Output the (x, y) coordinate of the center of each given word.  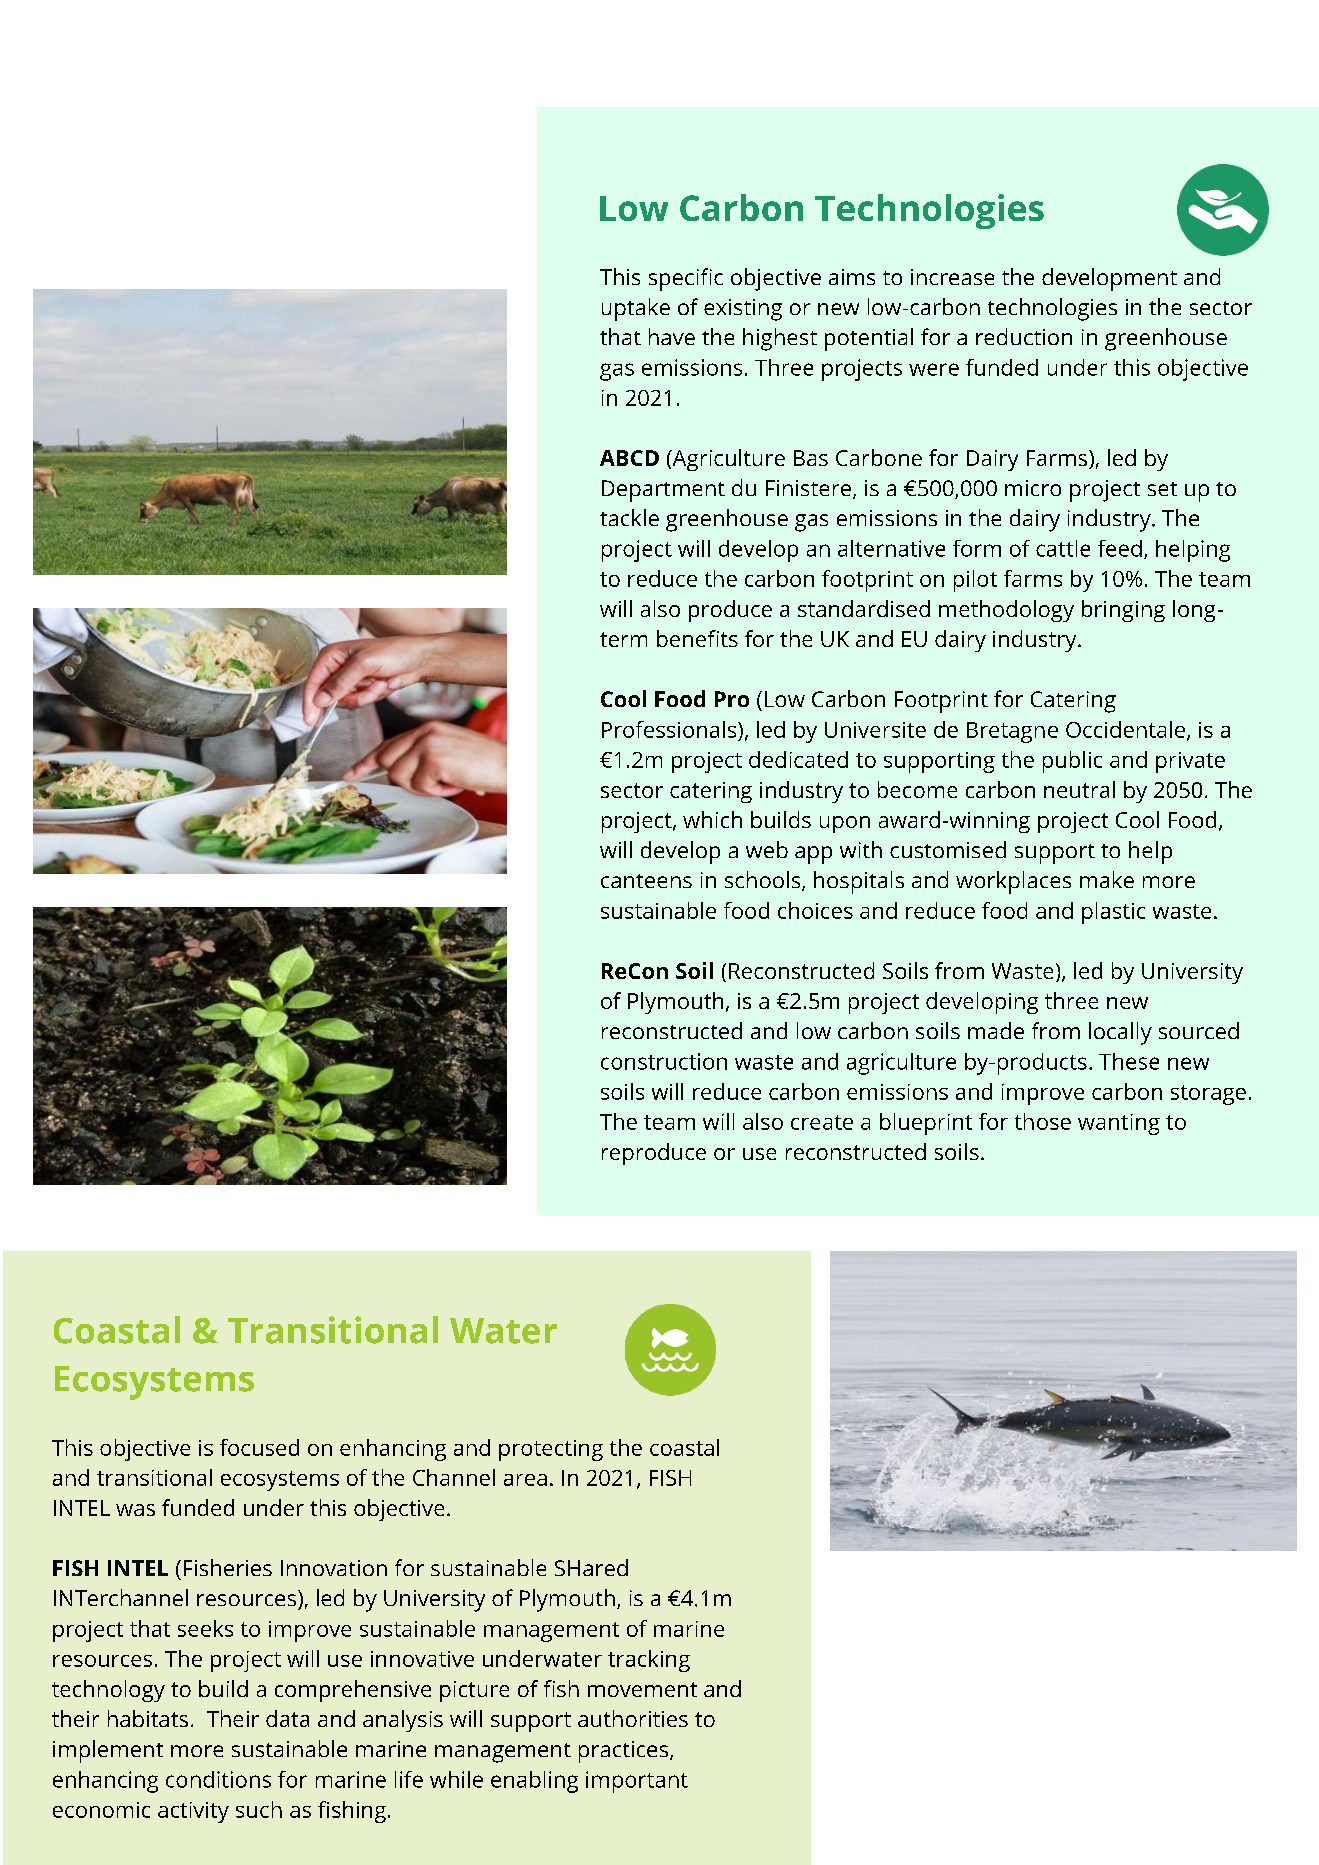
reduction (1024, 336)
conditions (218, 1779)
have (672, 336)
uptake (636, 309)
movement (642, 1689)
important (637, 1782)
